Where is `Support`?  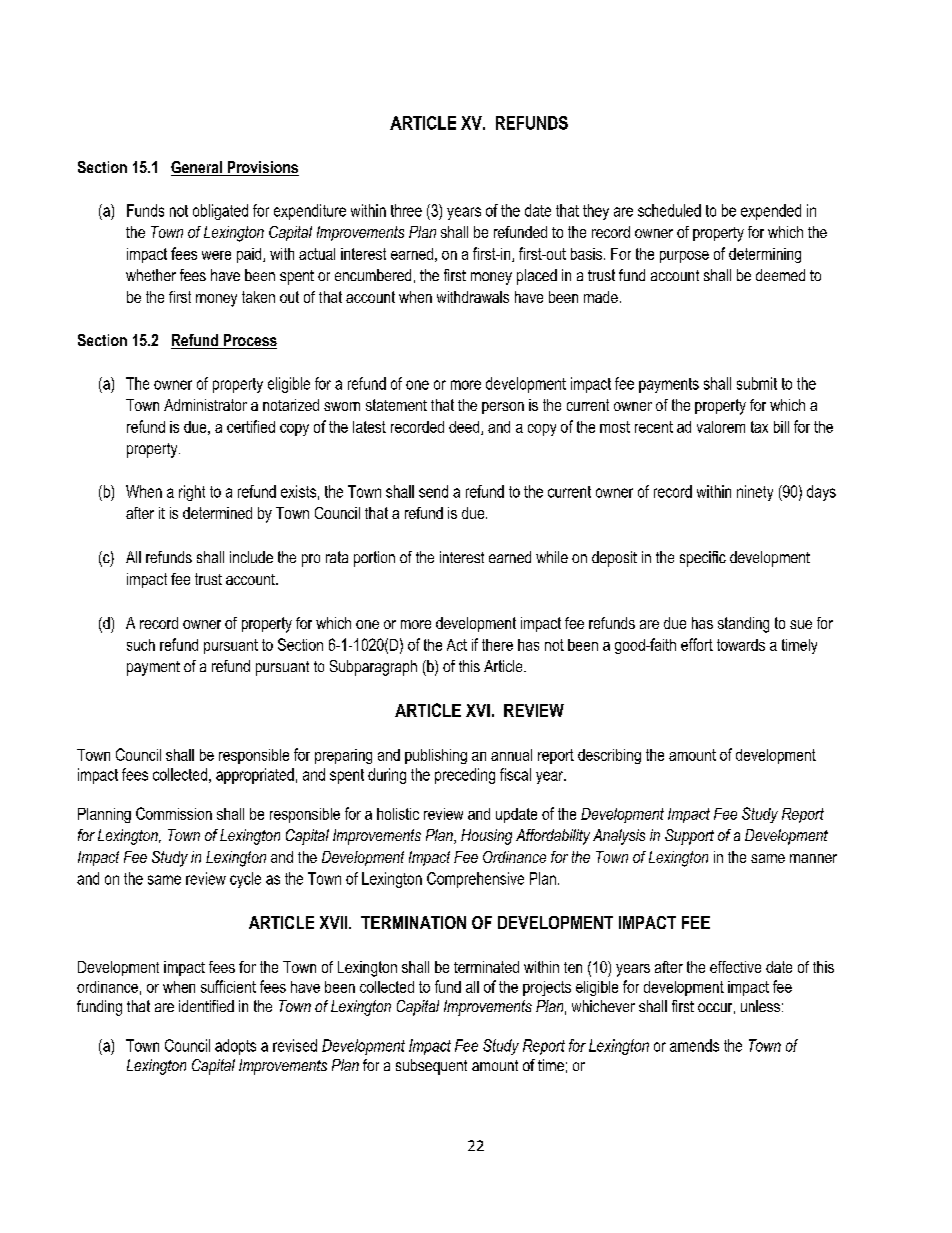
Support is located at coordinates (689, 837).
